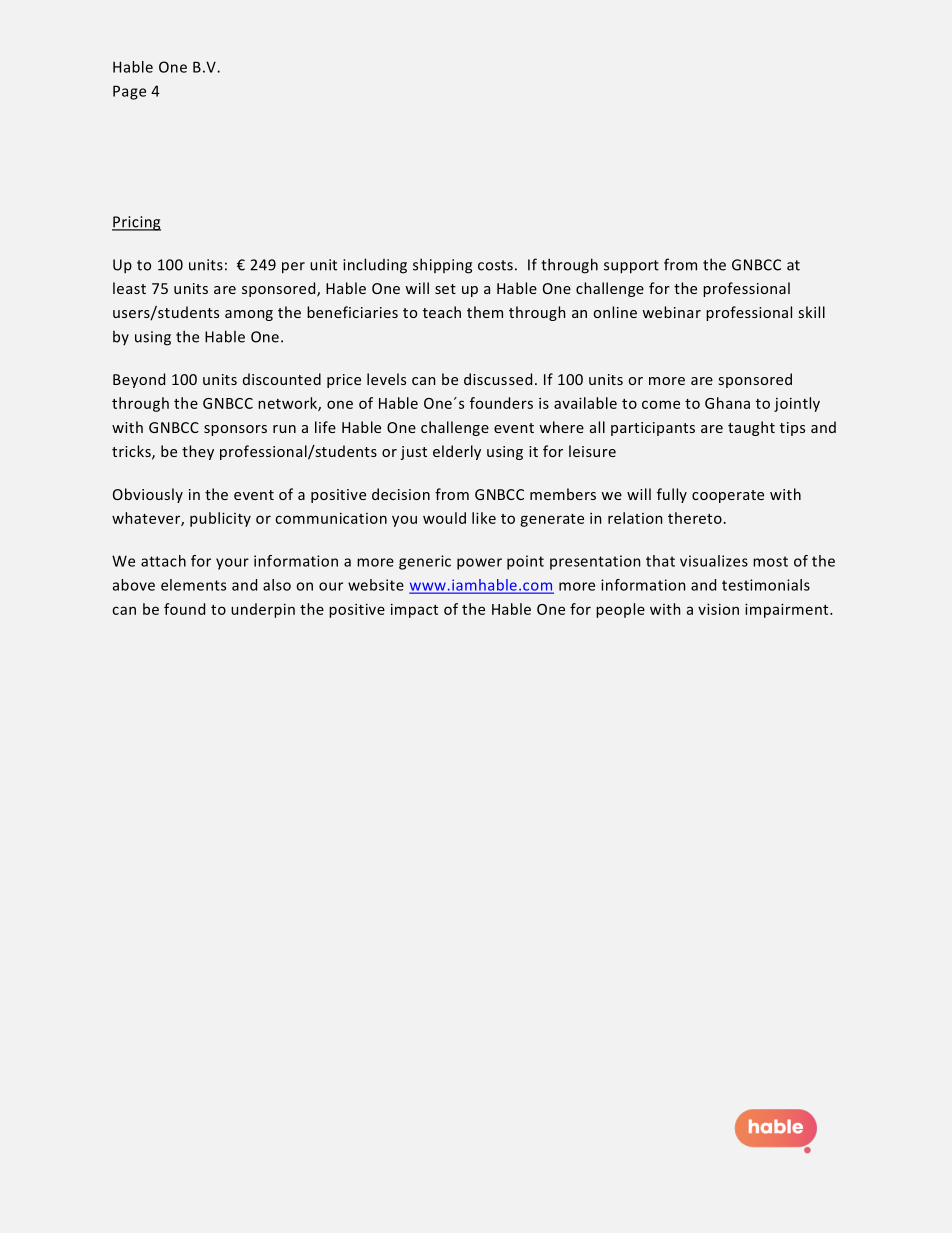 The width and height of the page is (952, 1233). What do you see at coordinates (129, 92) in the page?
I see `Page` at bounding box center [129, 92].
